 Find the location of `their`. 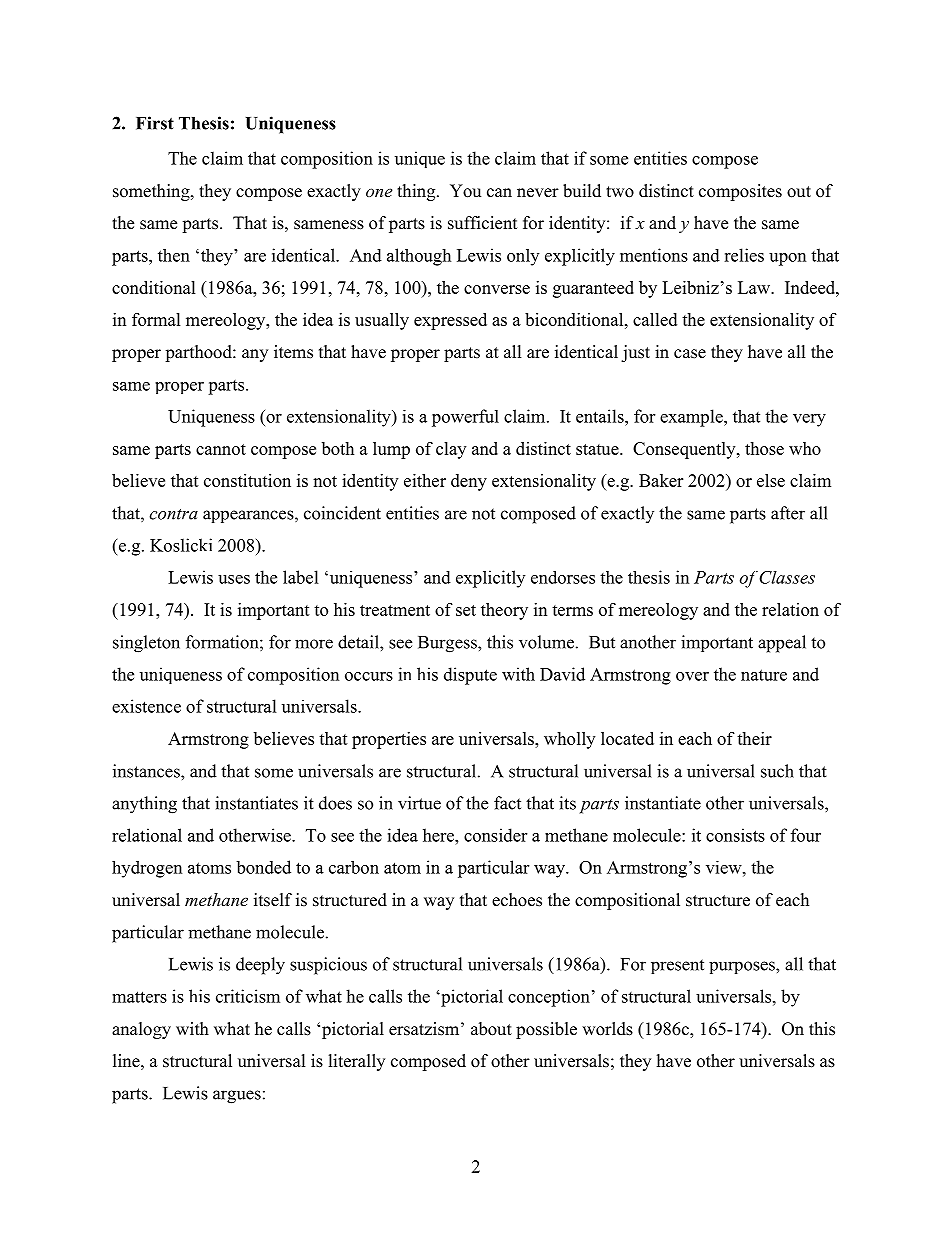

their is located at coordinates (754, 738).
